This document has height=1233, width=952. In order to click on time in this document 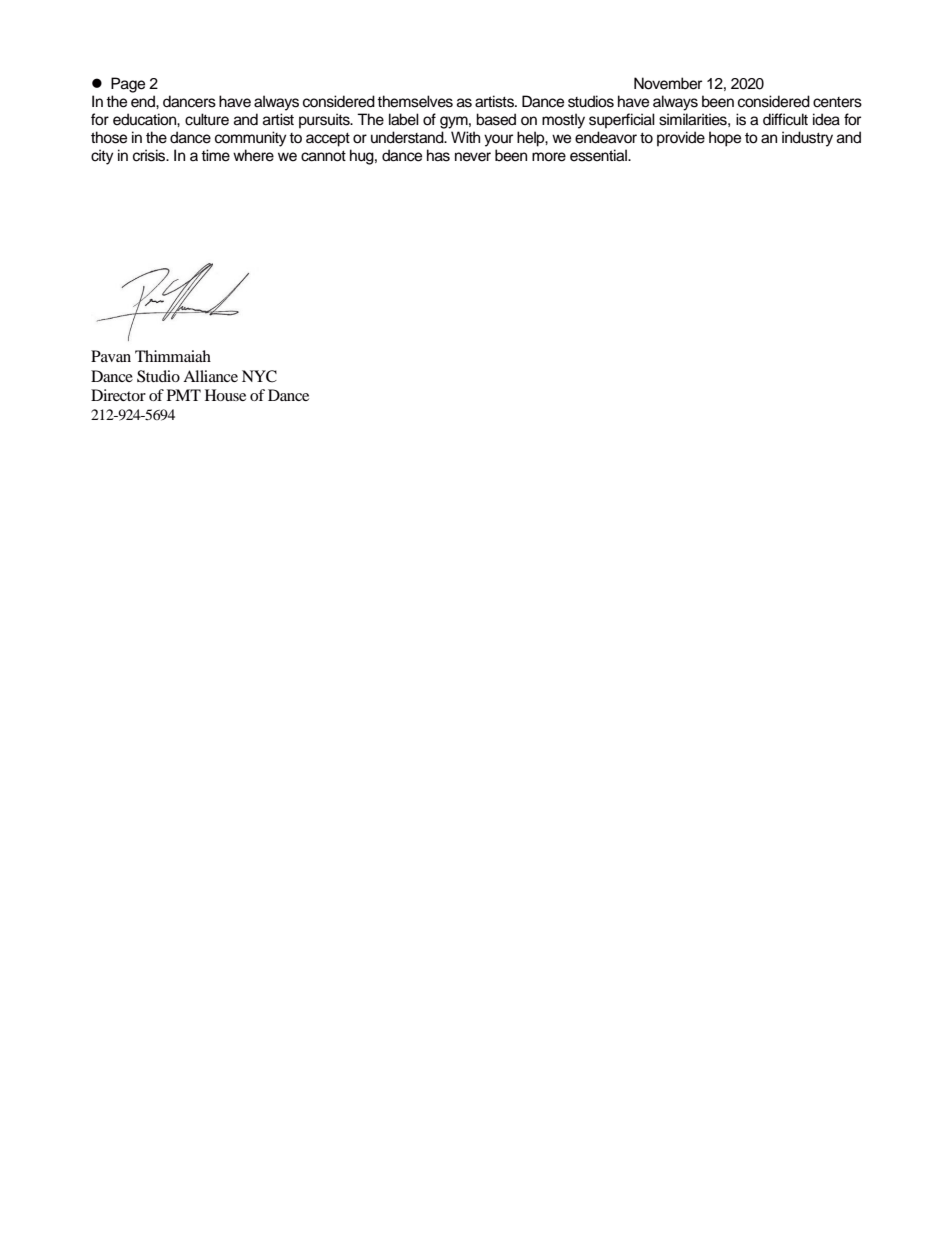, I will do `click(215, 155)`.
